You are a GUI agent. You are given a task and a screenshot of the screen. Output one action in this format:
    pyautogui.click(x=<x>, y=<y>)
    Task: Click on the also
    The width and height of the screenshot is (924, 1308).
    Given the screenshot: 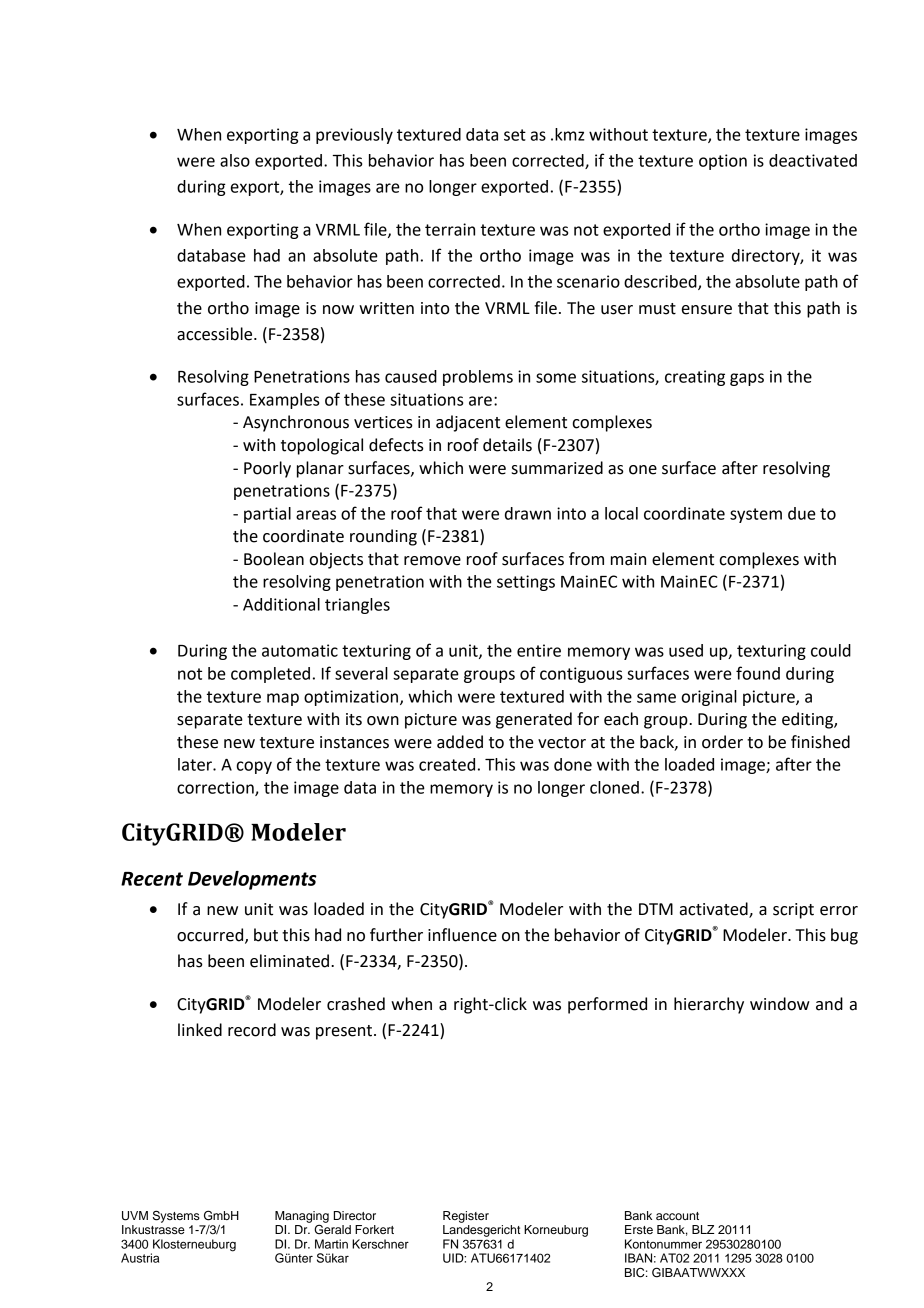 What is the action you would take?
    pyautogui.click(x=235, y=160)
